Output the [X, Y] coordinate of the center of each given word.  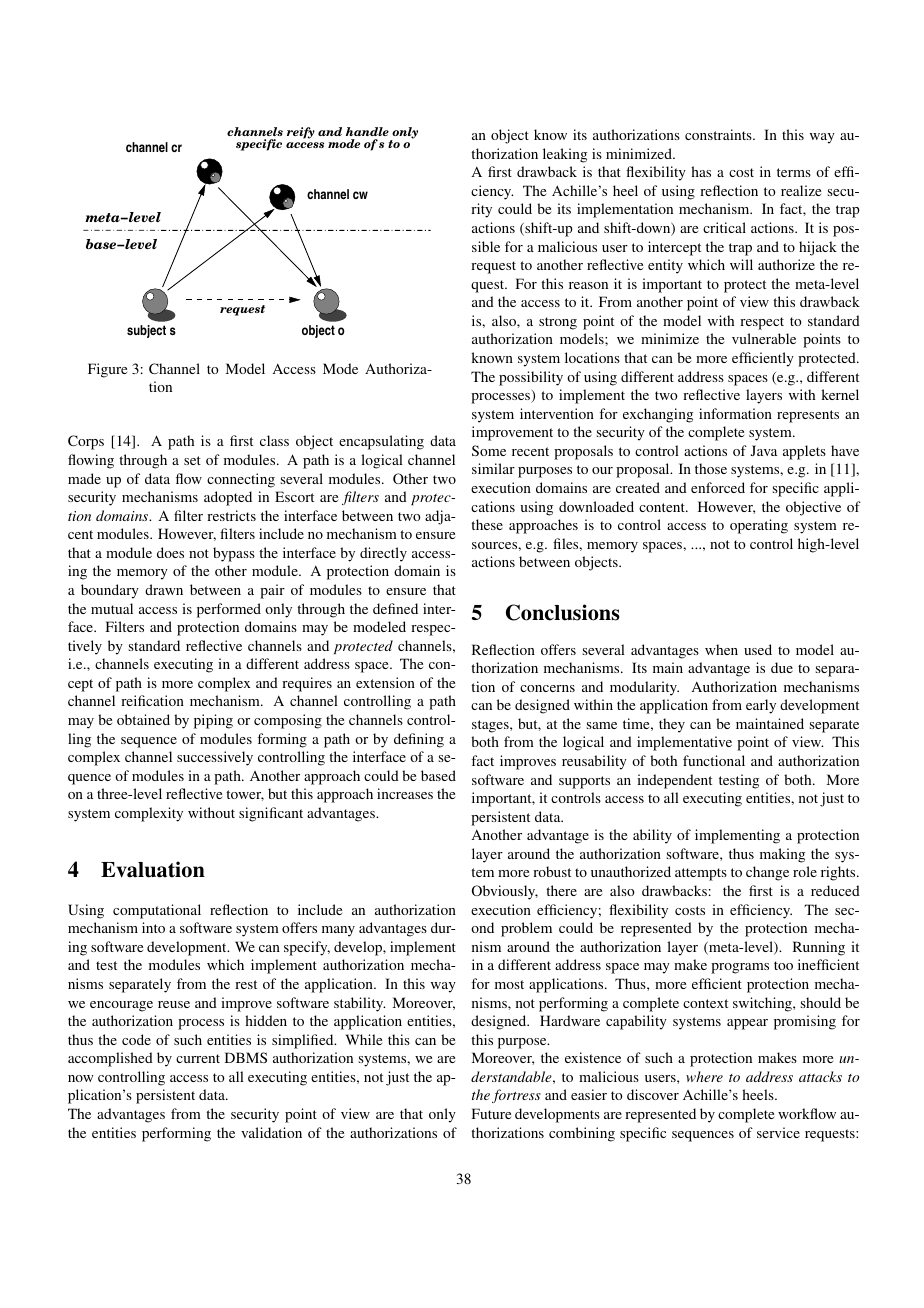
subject [146, 331]
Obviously [505, 892]
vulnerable [764, 338]
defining [419, 740]
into [153, 927]
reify [301, 133]
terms [794, 172]
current [198, 1058]
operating [759, 526]
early [761, 706]
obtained [143, 719]
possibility [531, 378]
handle [367, 131]
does [170, 552]
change [767, 873]
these [487, 524]
